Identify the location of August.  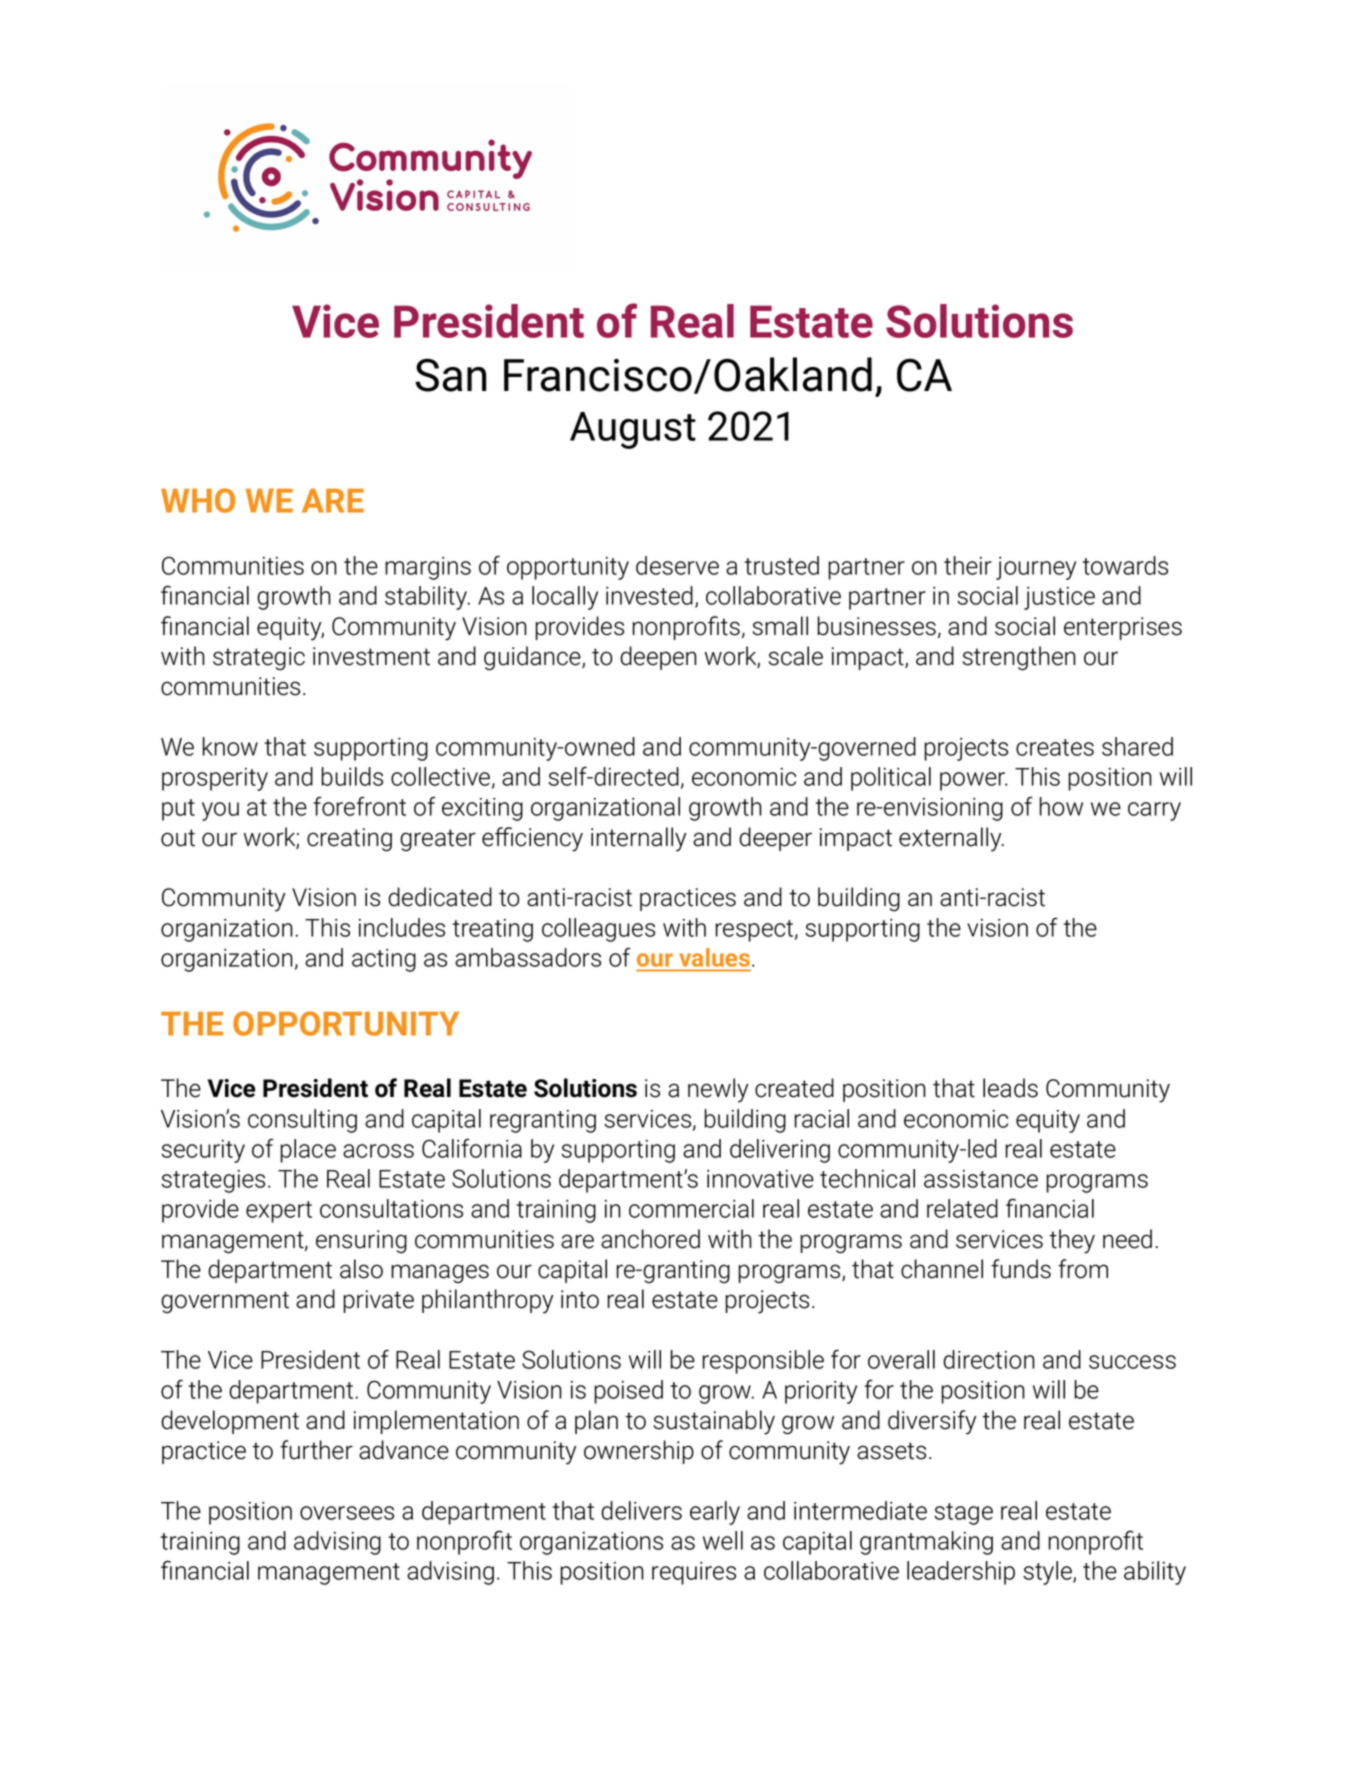
(633, 430).
